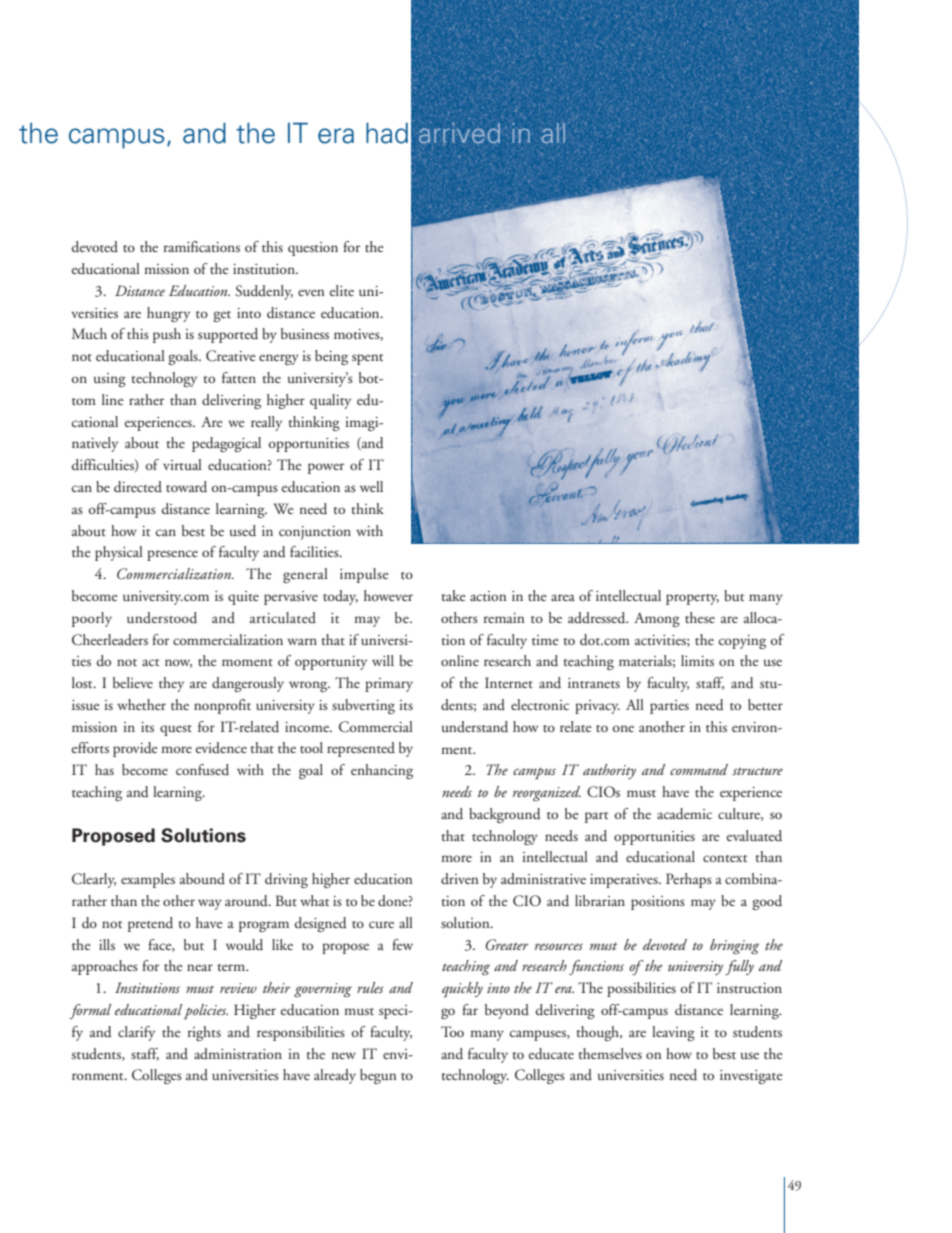  What do you see at coordinates (371, 486) in the page?
I see `well` at bounding box center [371, 486].
